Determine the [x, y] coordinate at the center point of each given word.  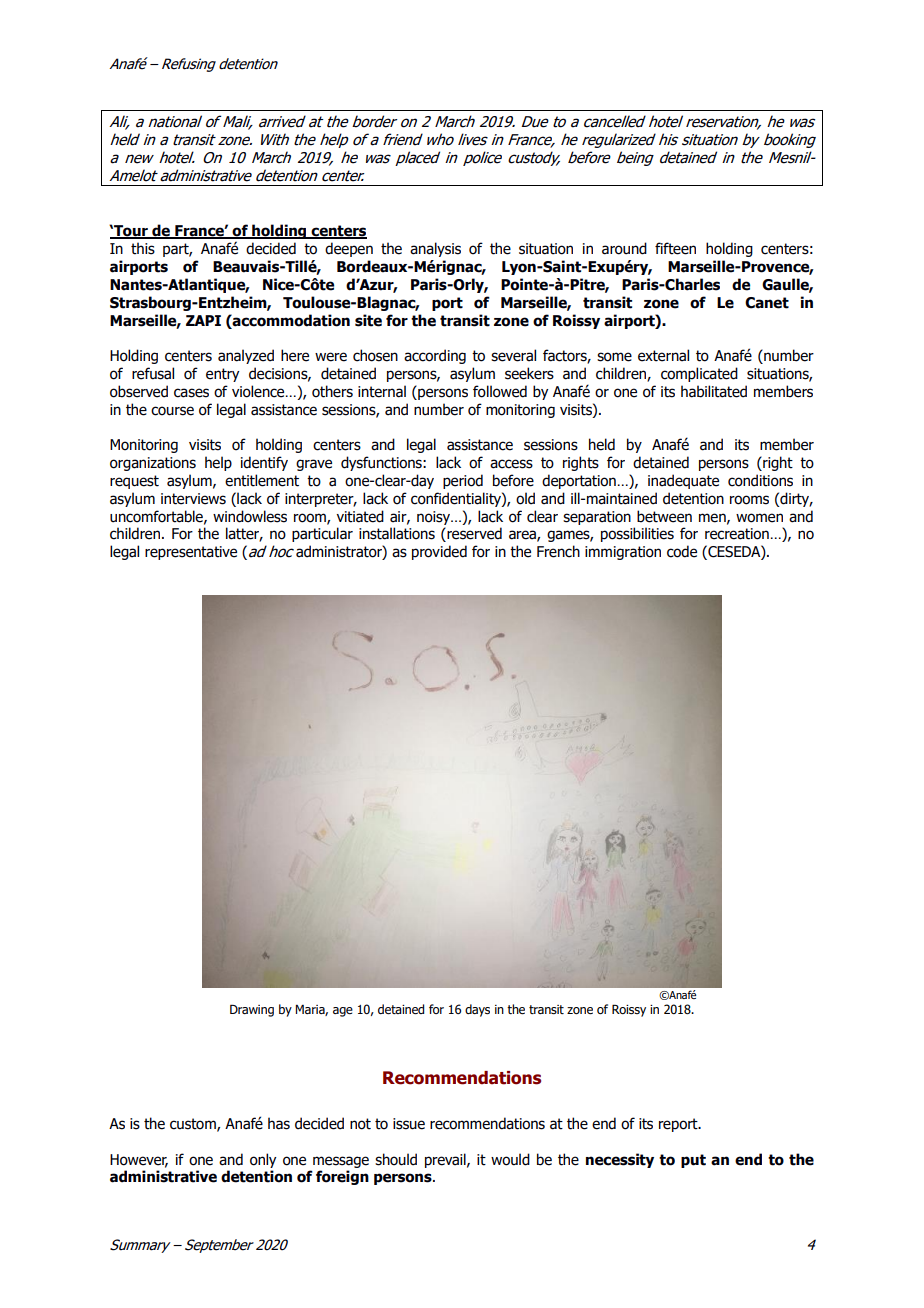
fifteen [675, 248]
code [682, 551]
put [693, 1161]
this [143, 248]
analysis [435, 249]
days [477, 1010]
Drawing [252, 1010]
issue [409, 1124]
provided [439, 552]
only [263, 1160]
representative [191, 553]
